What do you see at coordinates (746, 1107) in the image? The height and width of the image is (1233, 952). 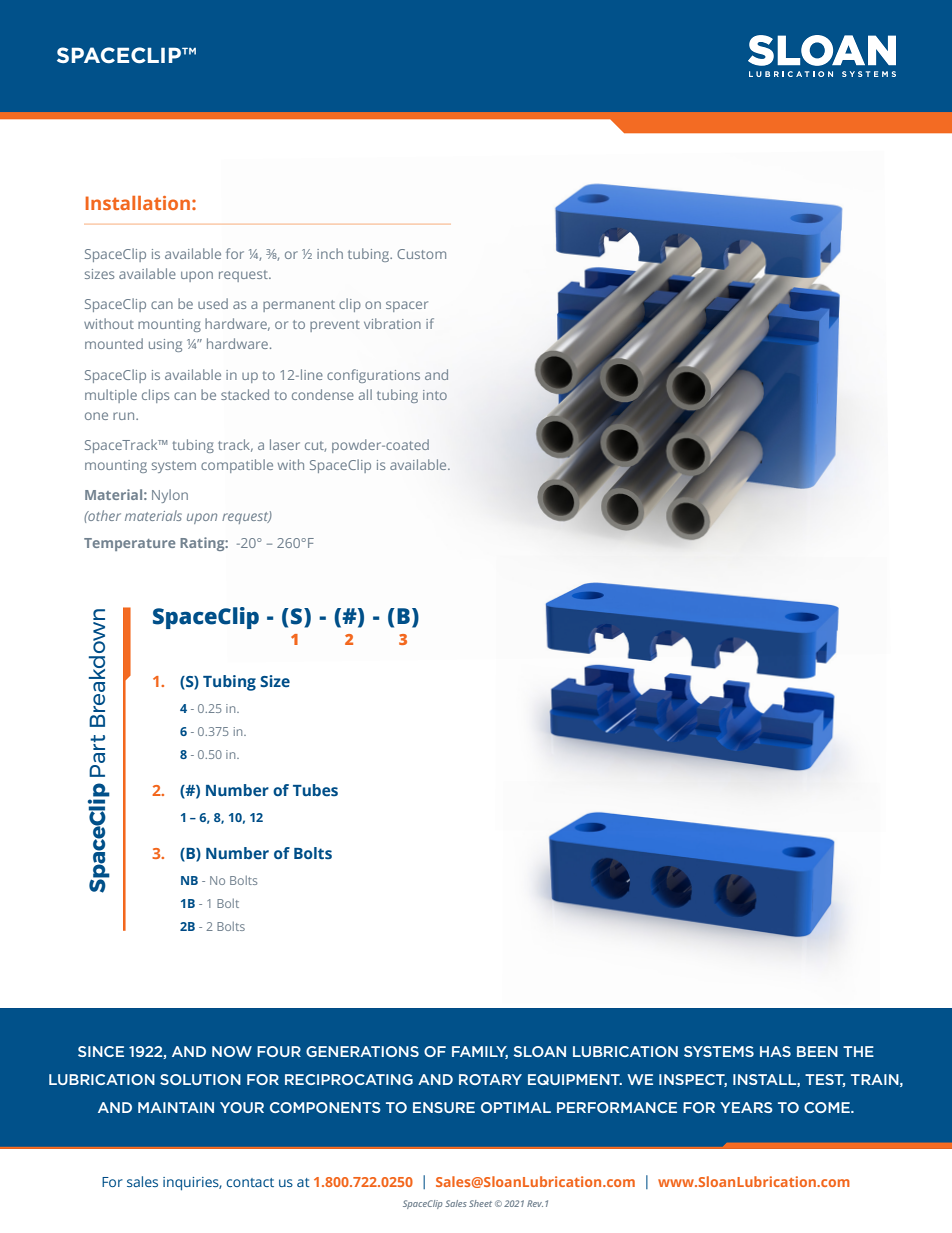 I see `YEARS` at bounding box center [746, 1107].
